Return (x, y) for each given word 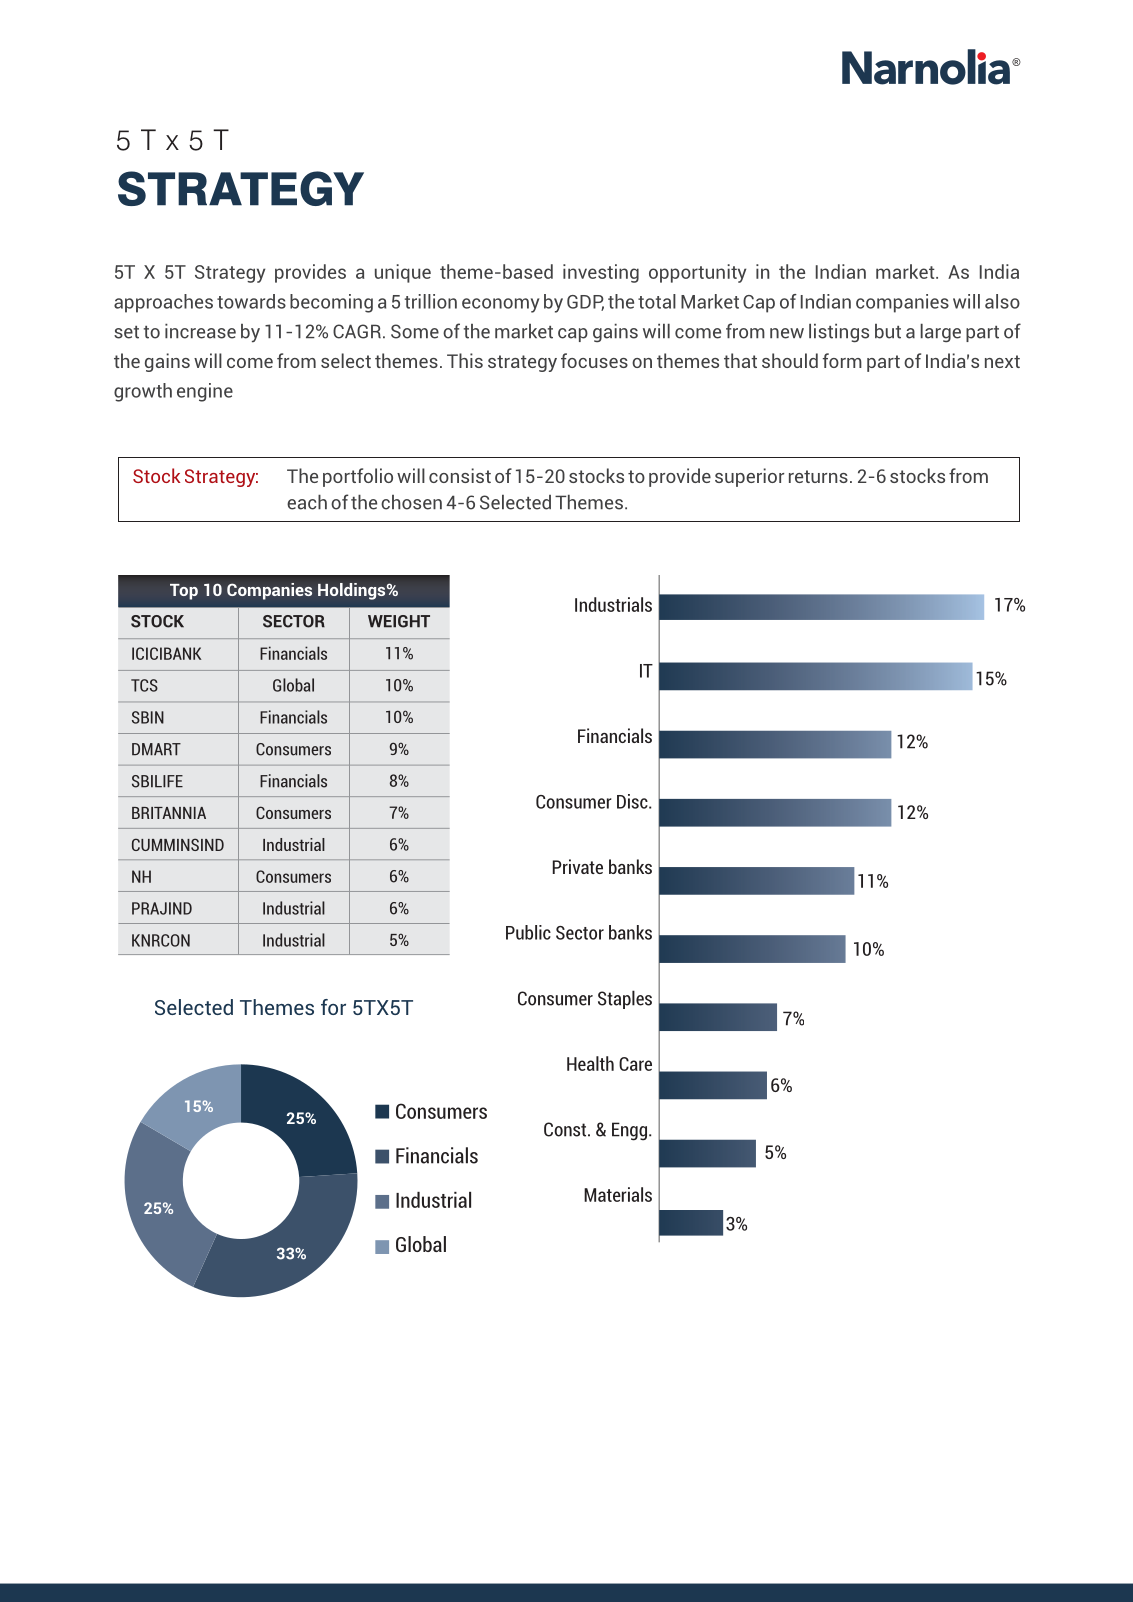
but (888, 331)
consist (460, 475)
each (307, 502)
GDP (585, 303)
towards (251, 301)
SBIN (148, 717)
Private (578, 866)
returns (818, 476)
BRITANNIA (169, 813)
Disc (633, 801)
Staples (625, 999)
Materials (618, 1194)
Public (528, 932)
